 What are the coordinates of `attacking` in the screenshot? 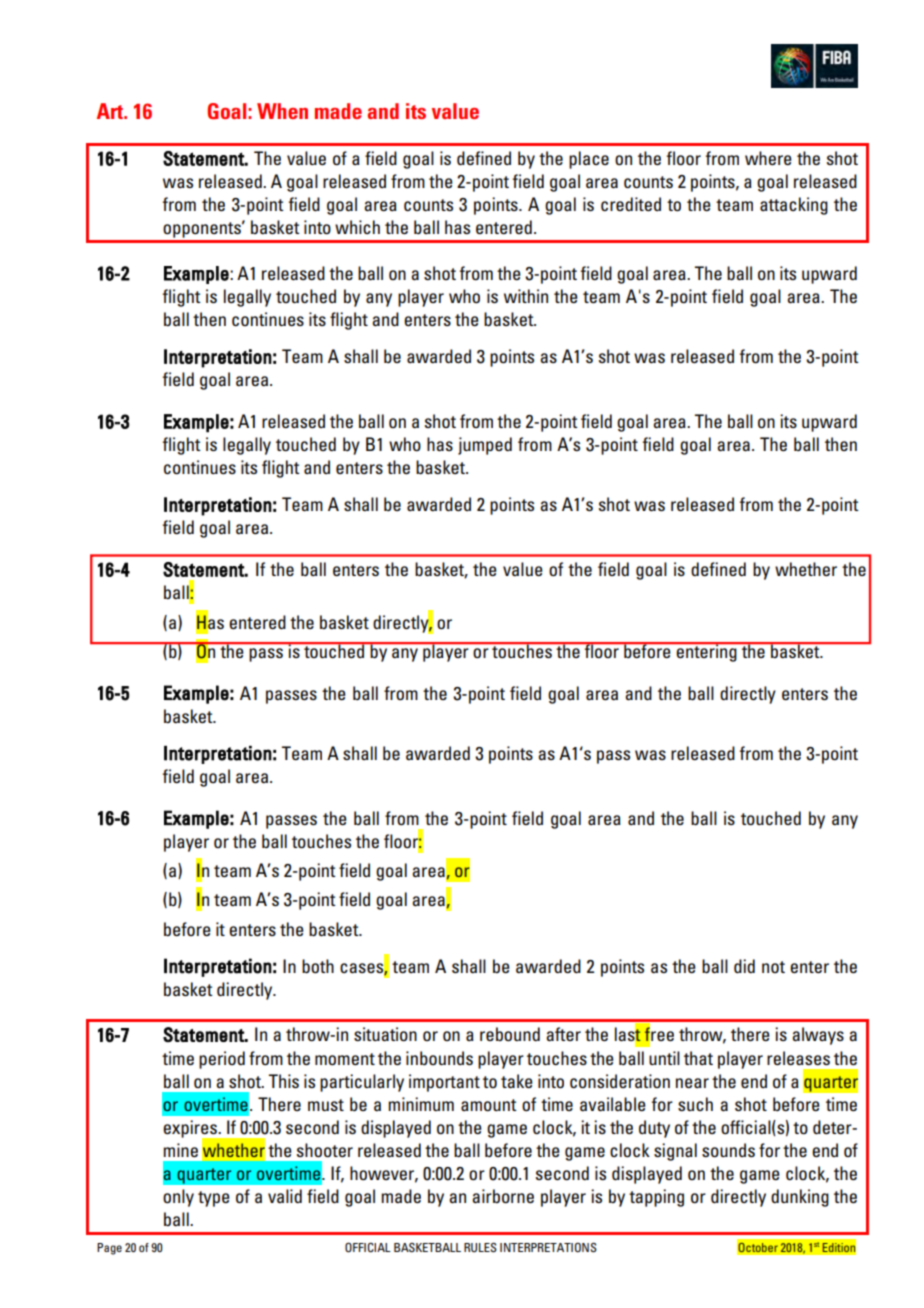 It's located at (794, 206).
